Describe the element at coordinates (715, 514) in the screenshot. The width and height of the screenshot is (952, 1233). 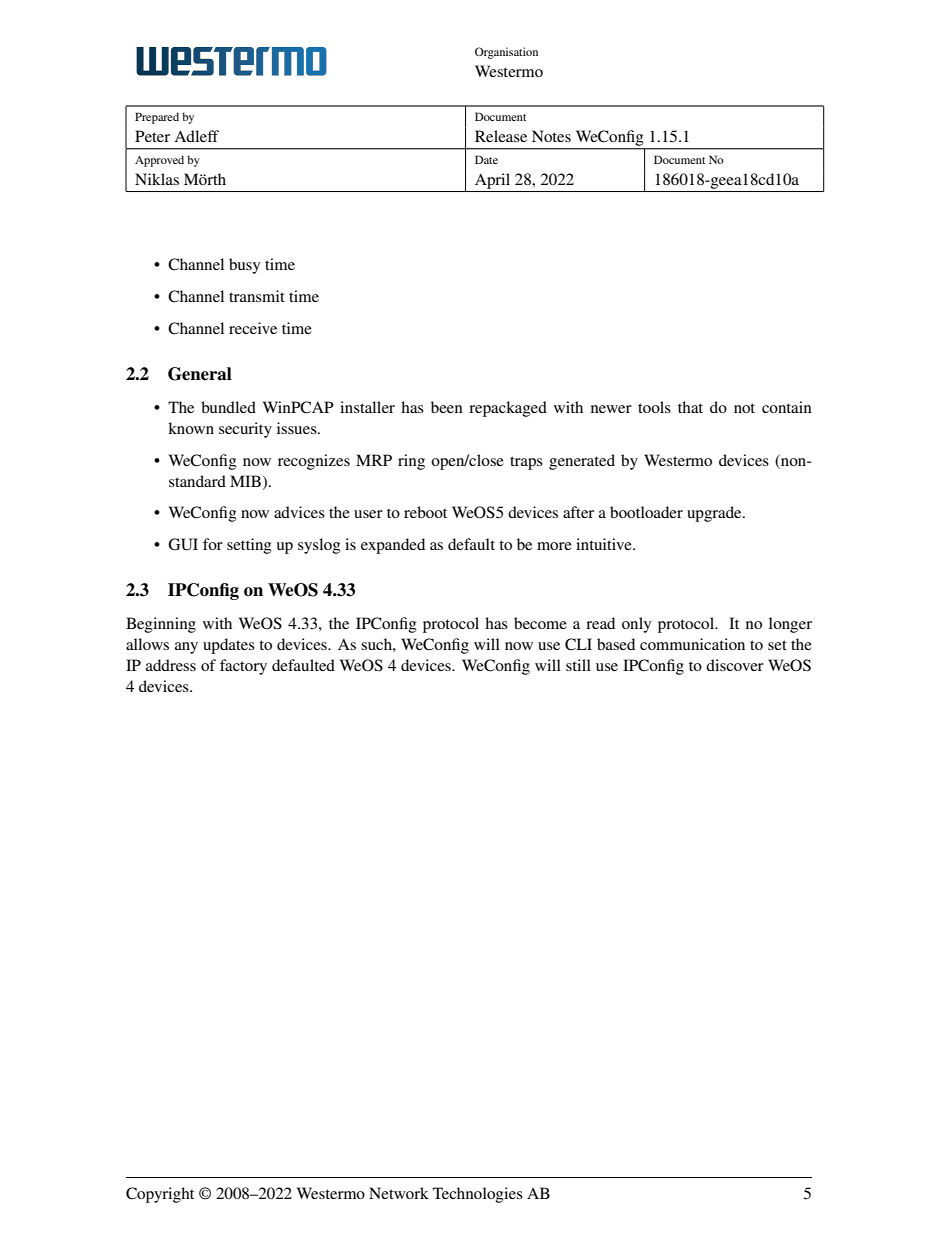
I see `upgrade` at that location.
